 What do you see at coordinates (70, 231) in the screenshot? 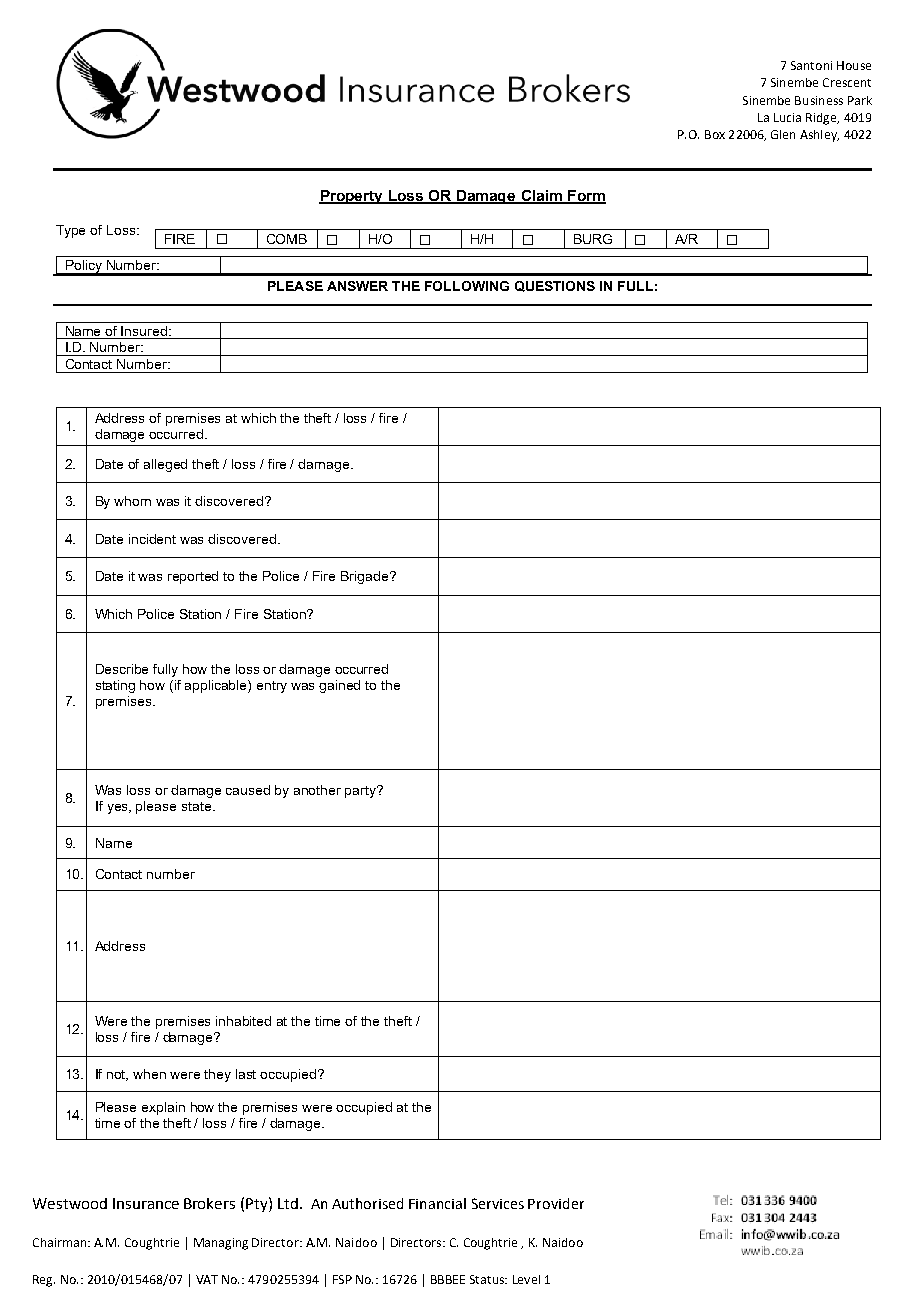
I see `Type` at bounding box center [70, 231].
